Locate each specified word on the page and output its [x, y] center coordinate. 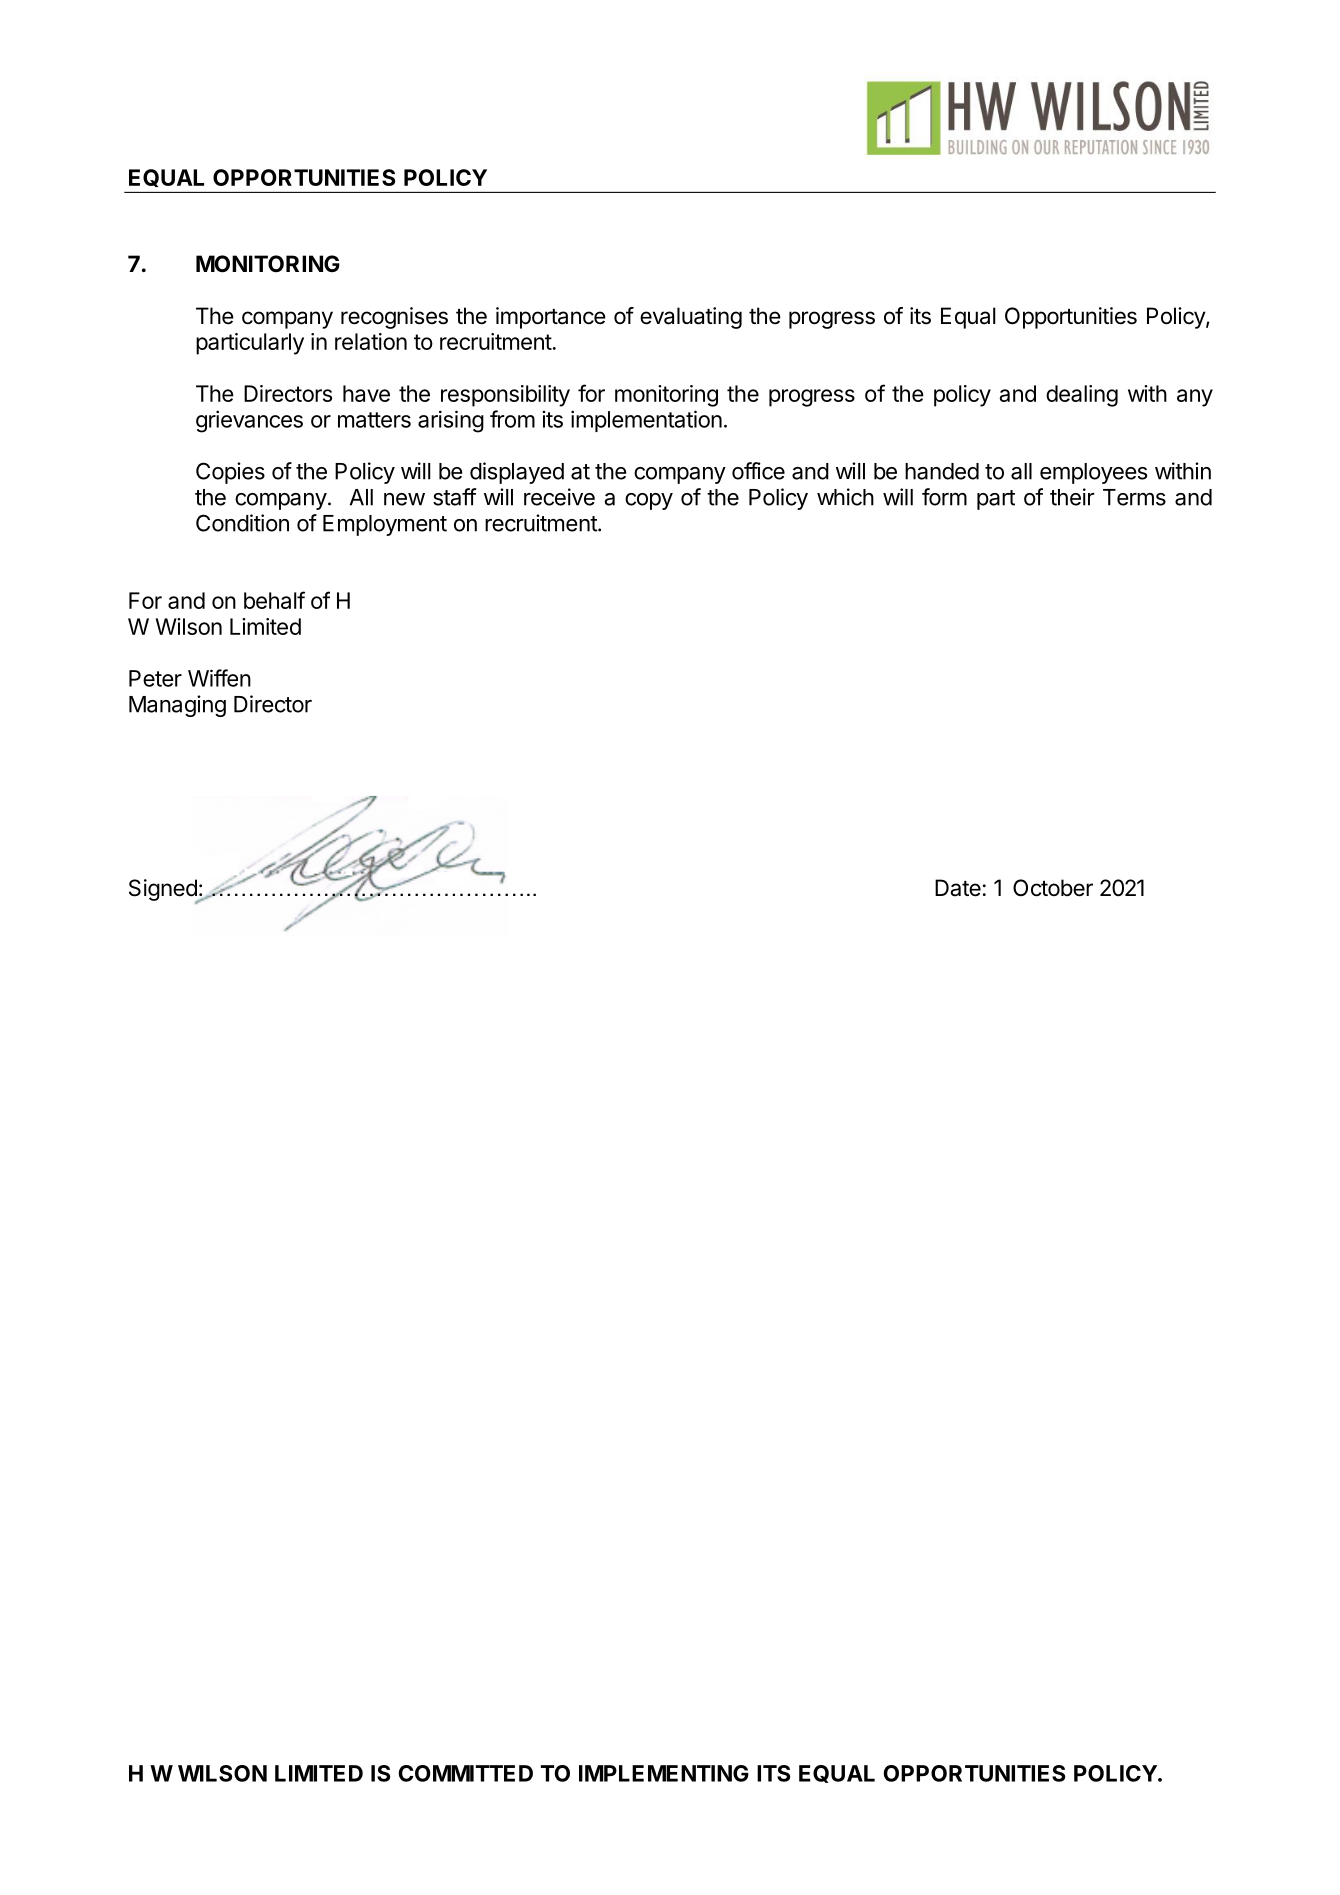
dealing [1082, 396]
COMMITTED [465, 1773]
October [1053, 888]
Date [958, 888]
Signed [164, 891]
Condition [242, 523]
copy [649, 501]
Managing [177, 706]
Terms [1134, 497]
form [944, 497]
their [1072, 497]
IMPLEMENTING [664, 1773]
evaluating [691, 318]
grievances [249, 421]
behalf [274, 600]
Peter [155, 678]
